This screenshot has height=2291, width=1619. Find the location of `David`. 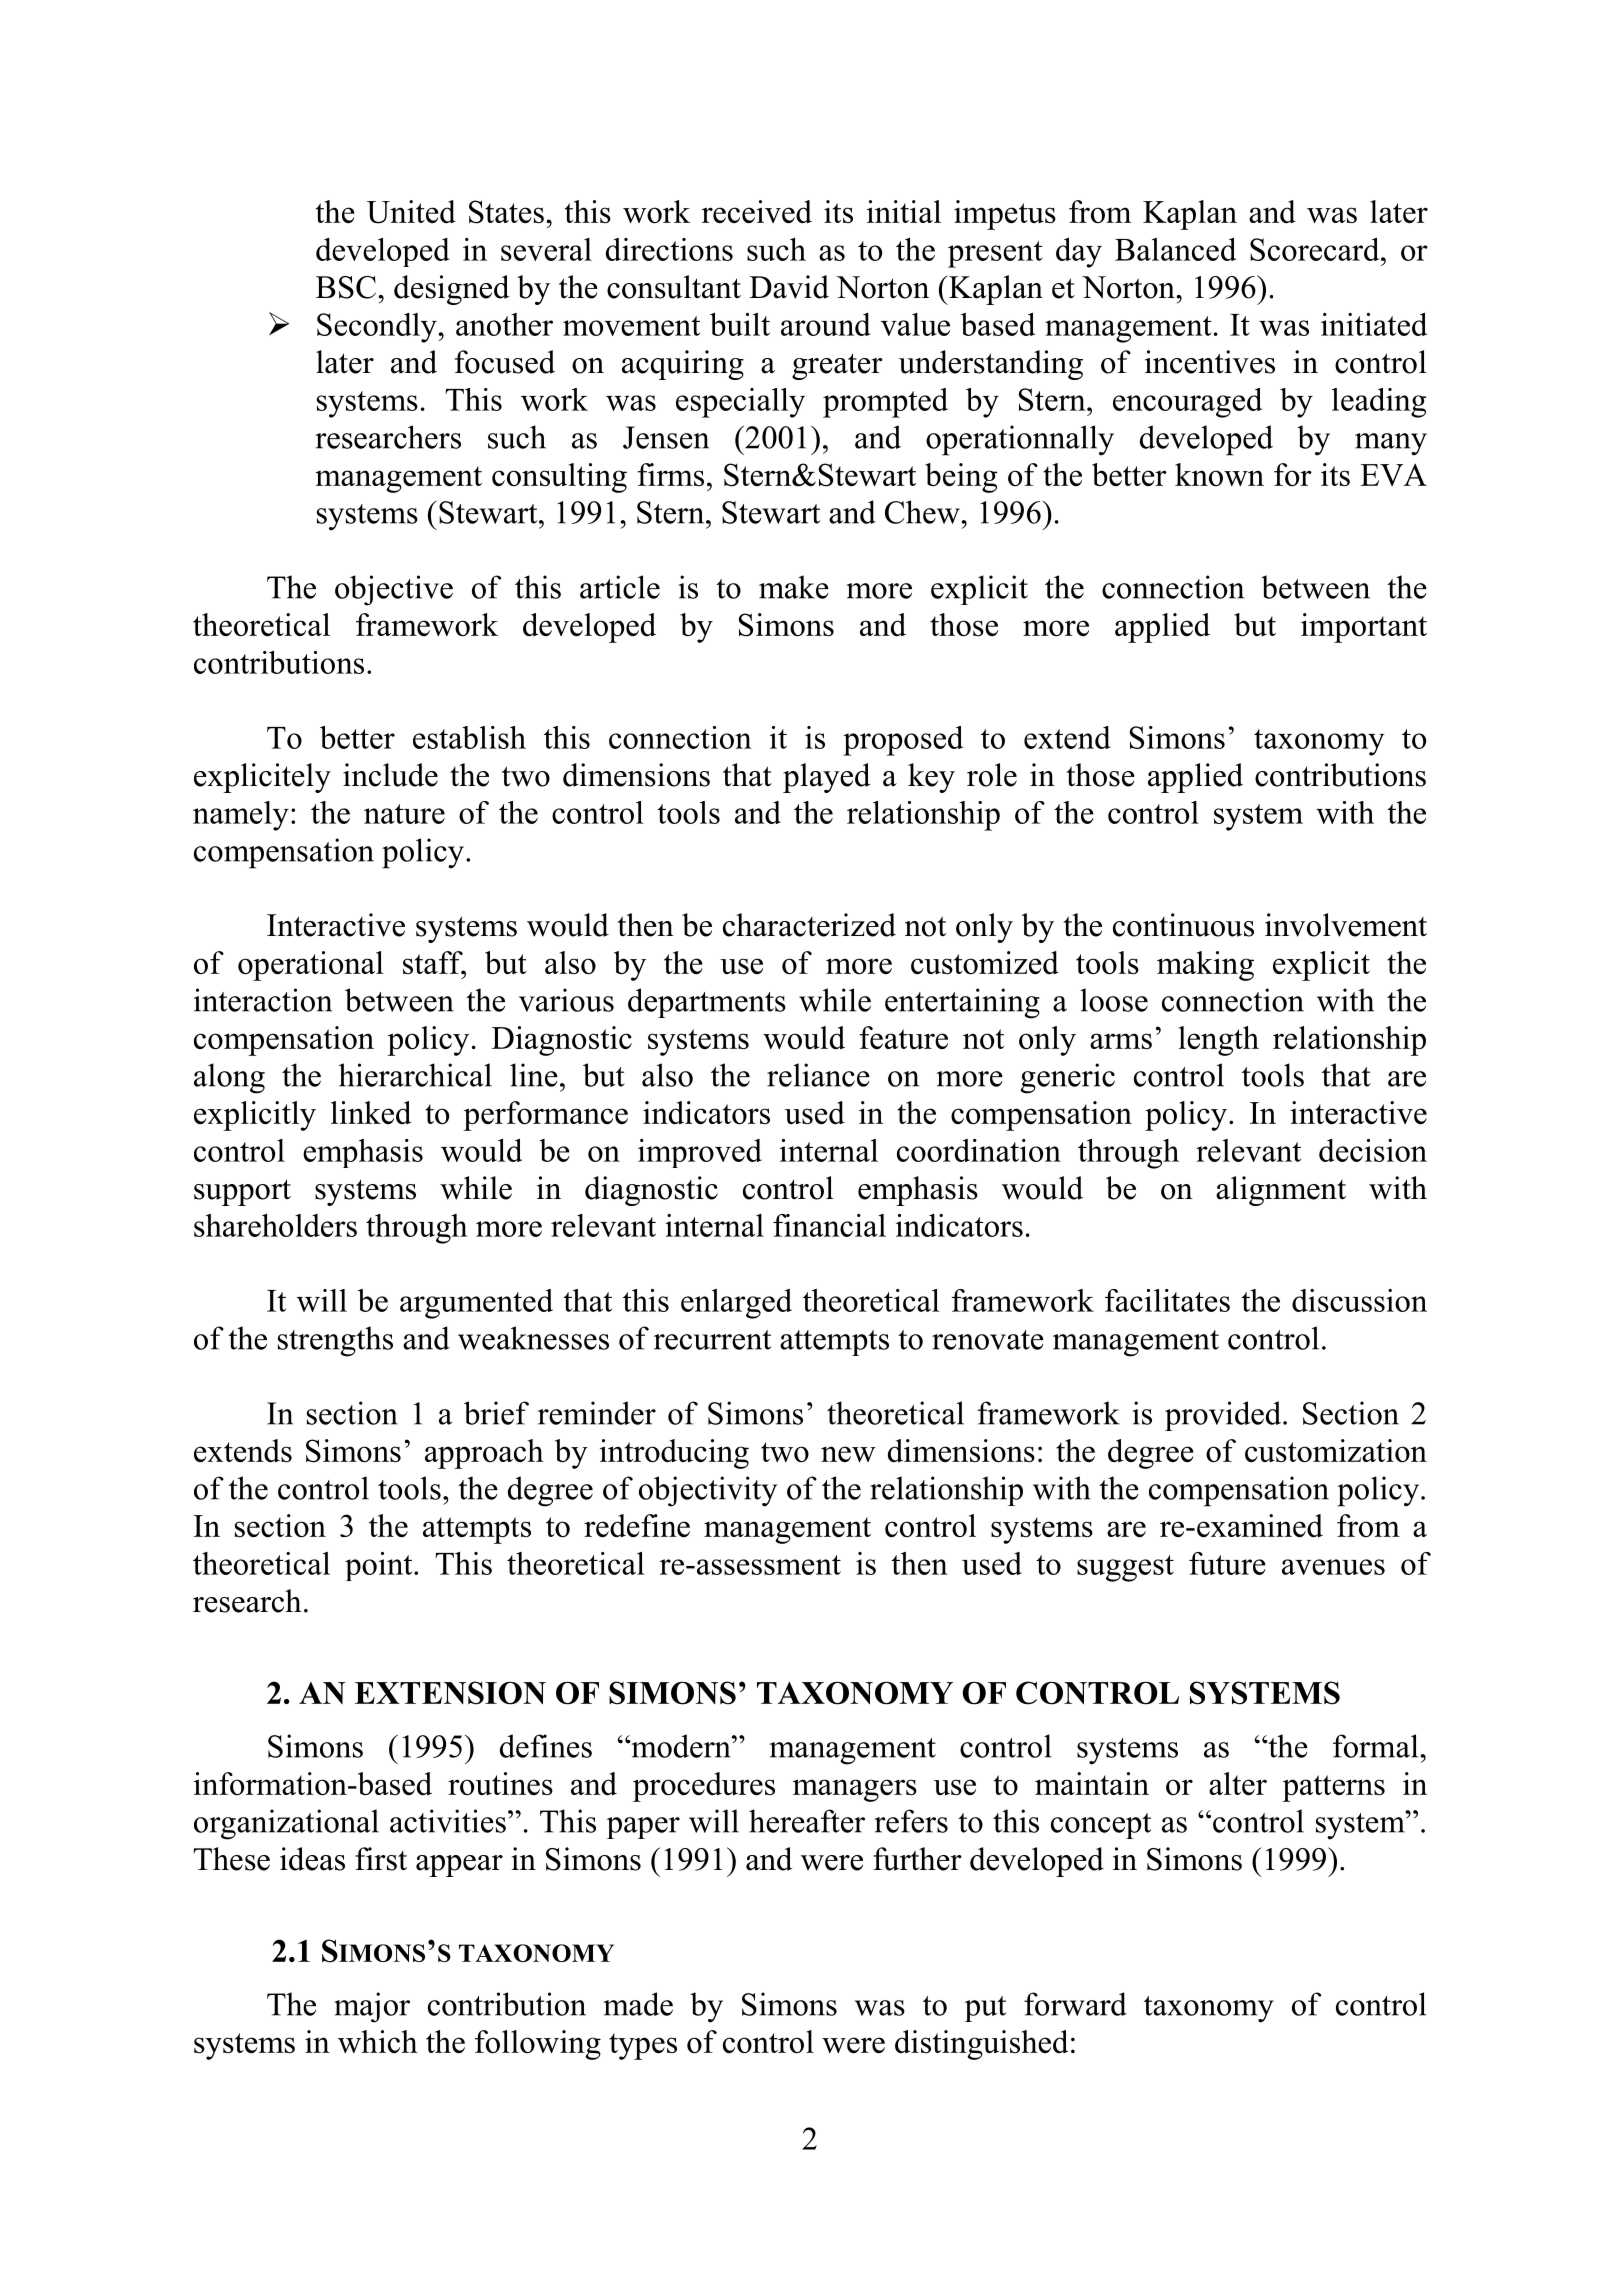

David is located at coordinates (789, 287).
